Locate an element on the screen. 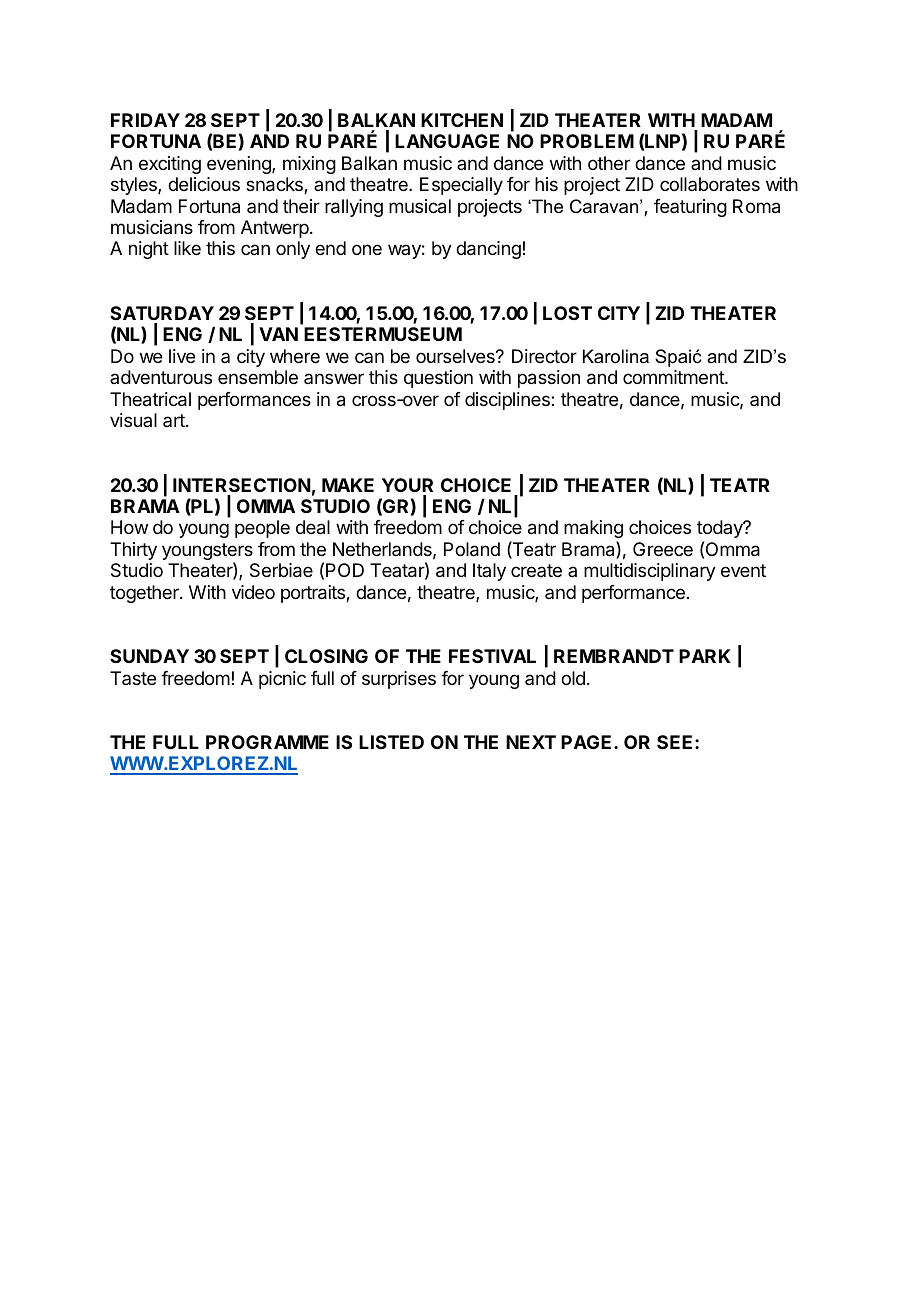 The height and width of the screenshot is (1309, 924). Karolina is located at coordinates (616, 356).
